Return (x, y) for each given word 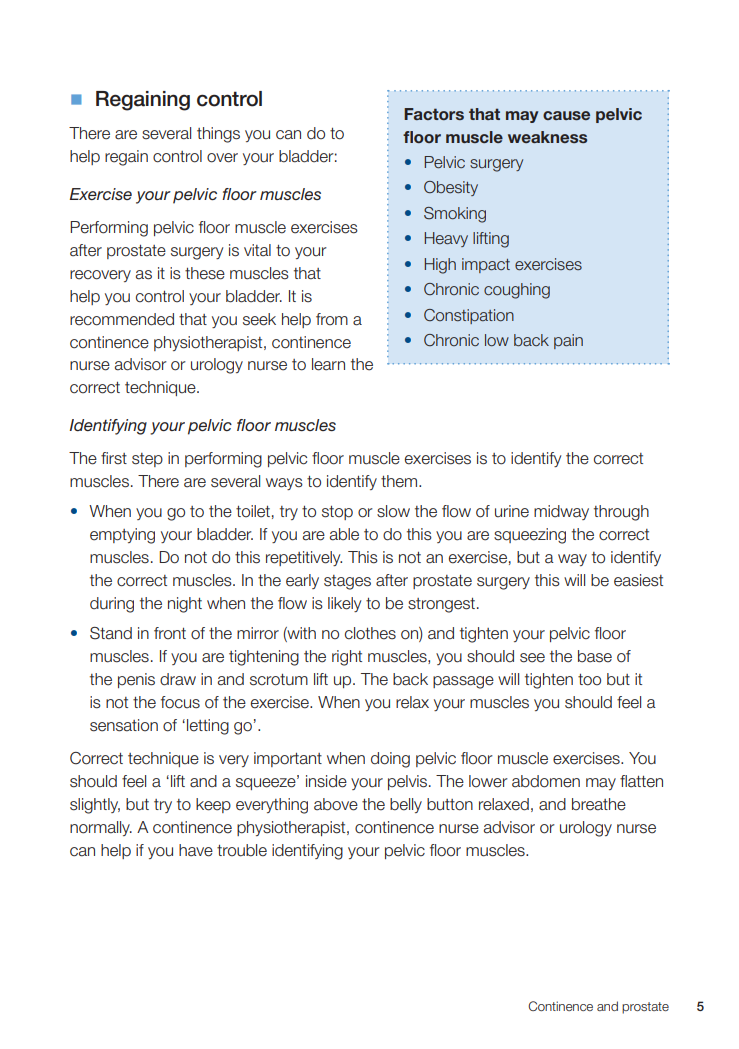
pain (568, 341)
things (218, 135)
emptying (122, 536)
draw (178, 679)
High (440, 266)
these (205, 273)
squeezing (530, 536)
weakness (547, 137)
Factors (434, 114)
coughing (517, 291)
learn (328, 364)
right (347, 658)
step (147, 460)
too (589, 680)
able (344, 534)
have (196, 850)
